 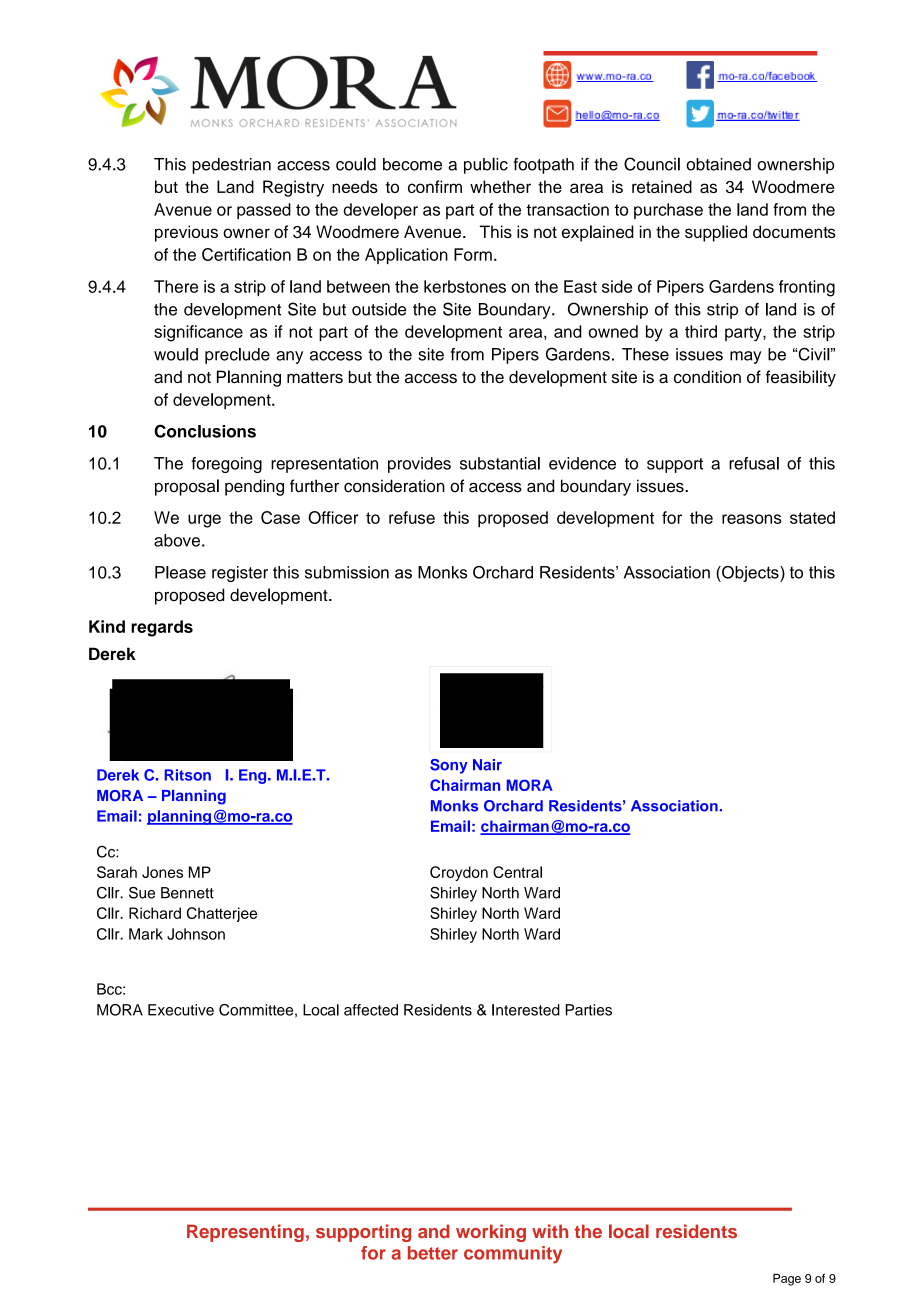 I want to click on confirm, so click(x=435, y=186).
